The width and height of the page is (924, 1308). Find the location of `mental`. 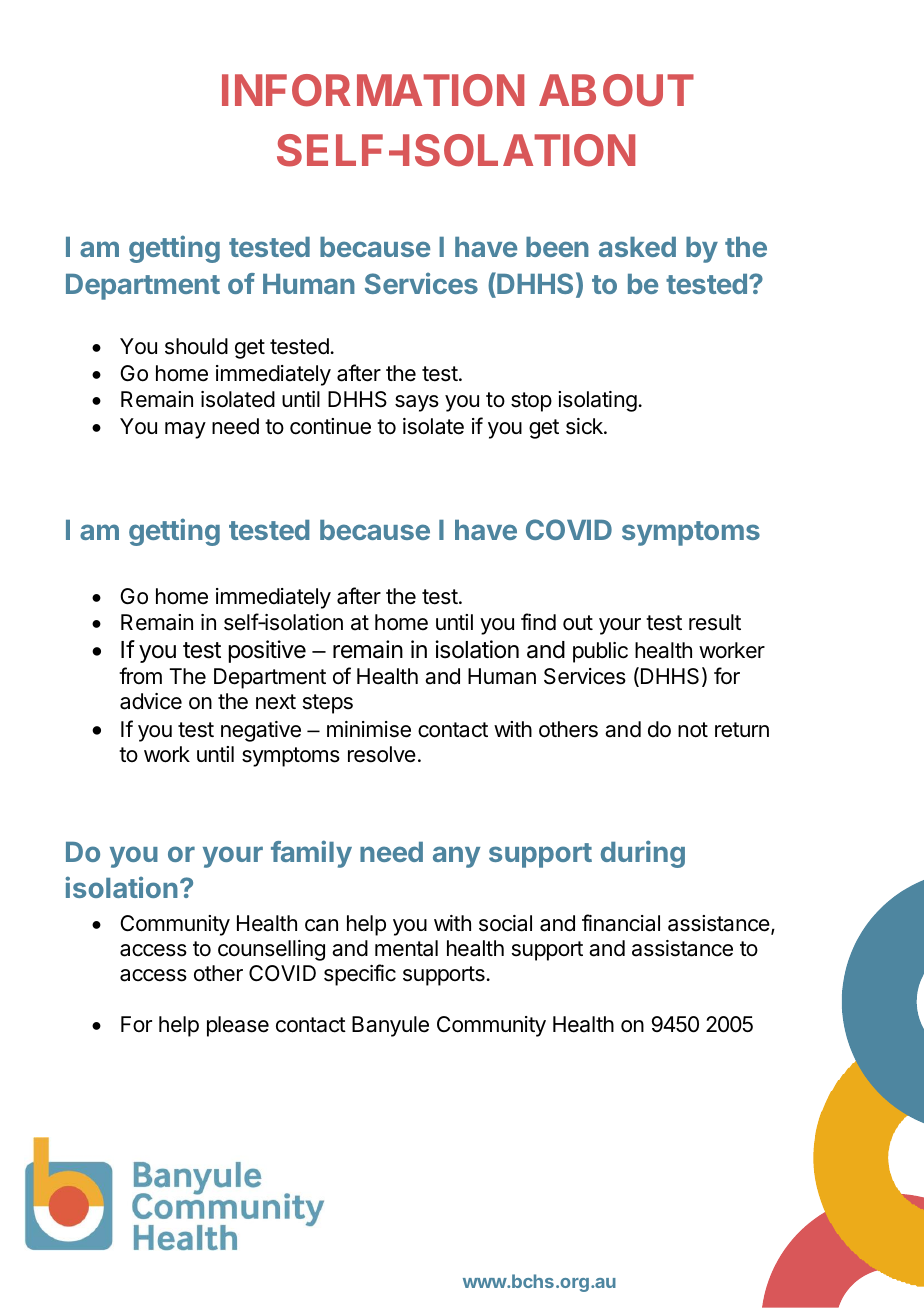

mental is located at coordinates (406, 948).
